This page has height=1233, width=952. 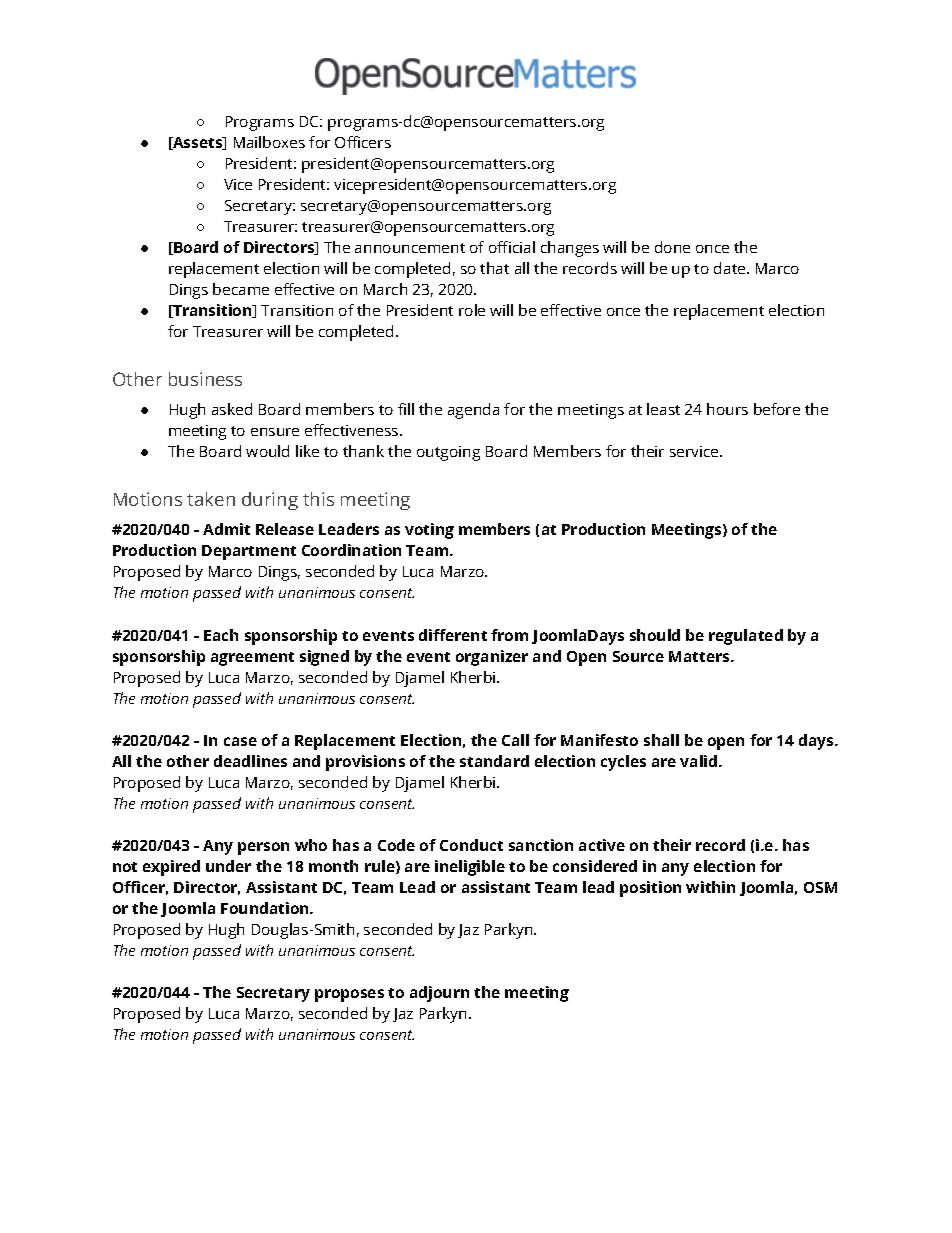 I want to click on regulated, so click(x=746, y=637).
